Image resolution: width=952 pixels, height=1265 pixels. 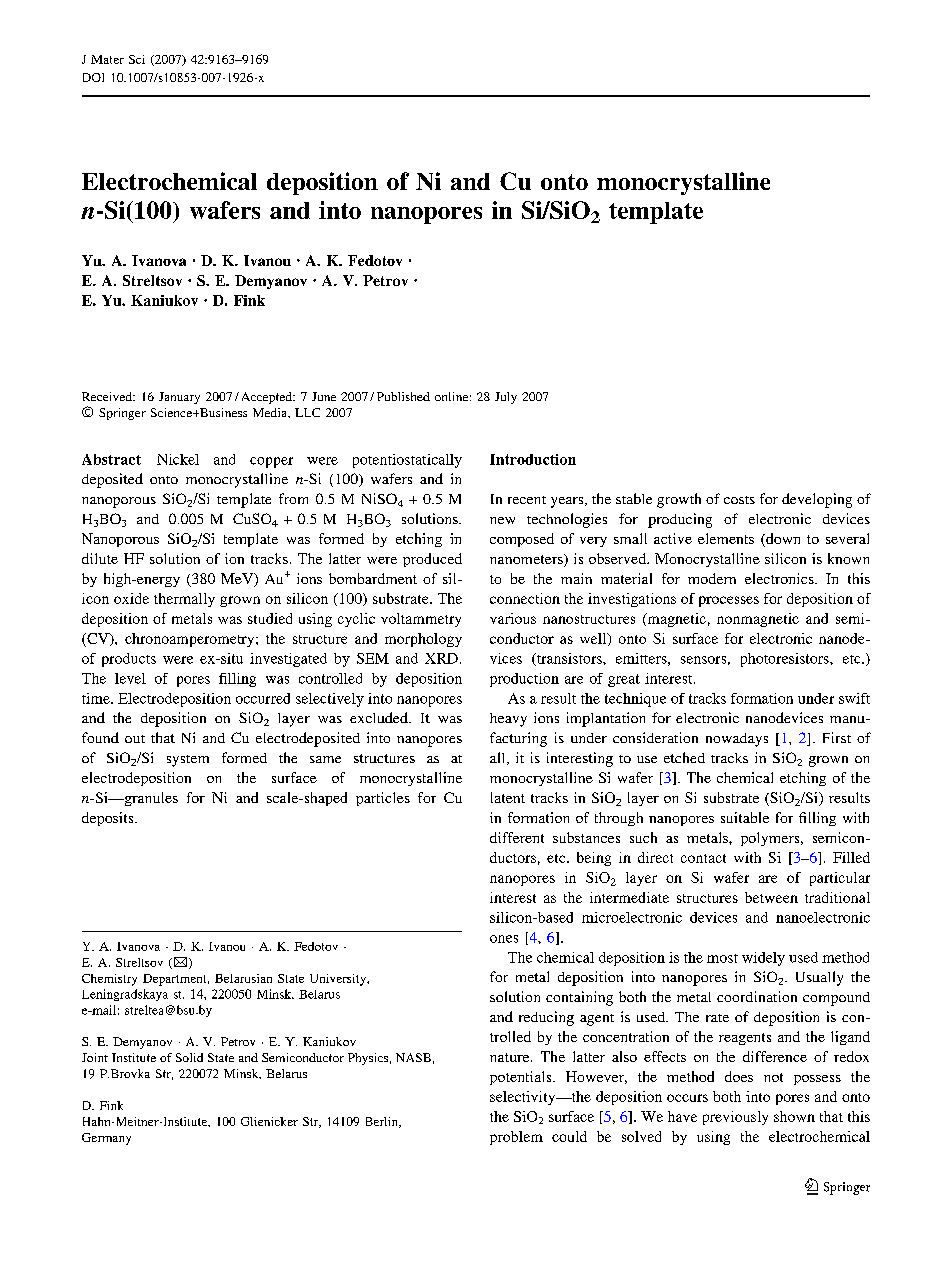 I want to click on previously, so click(x=735, y=1118).
